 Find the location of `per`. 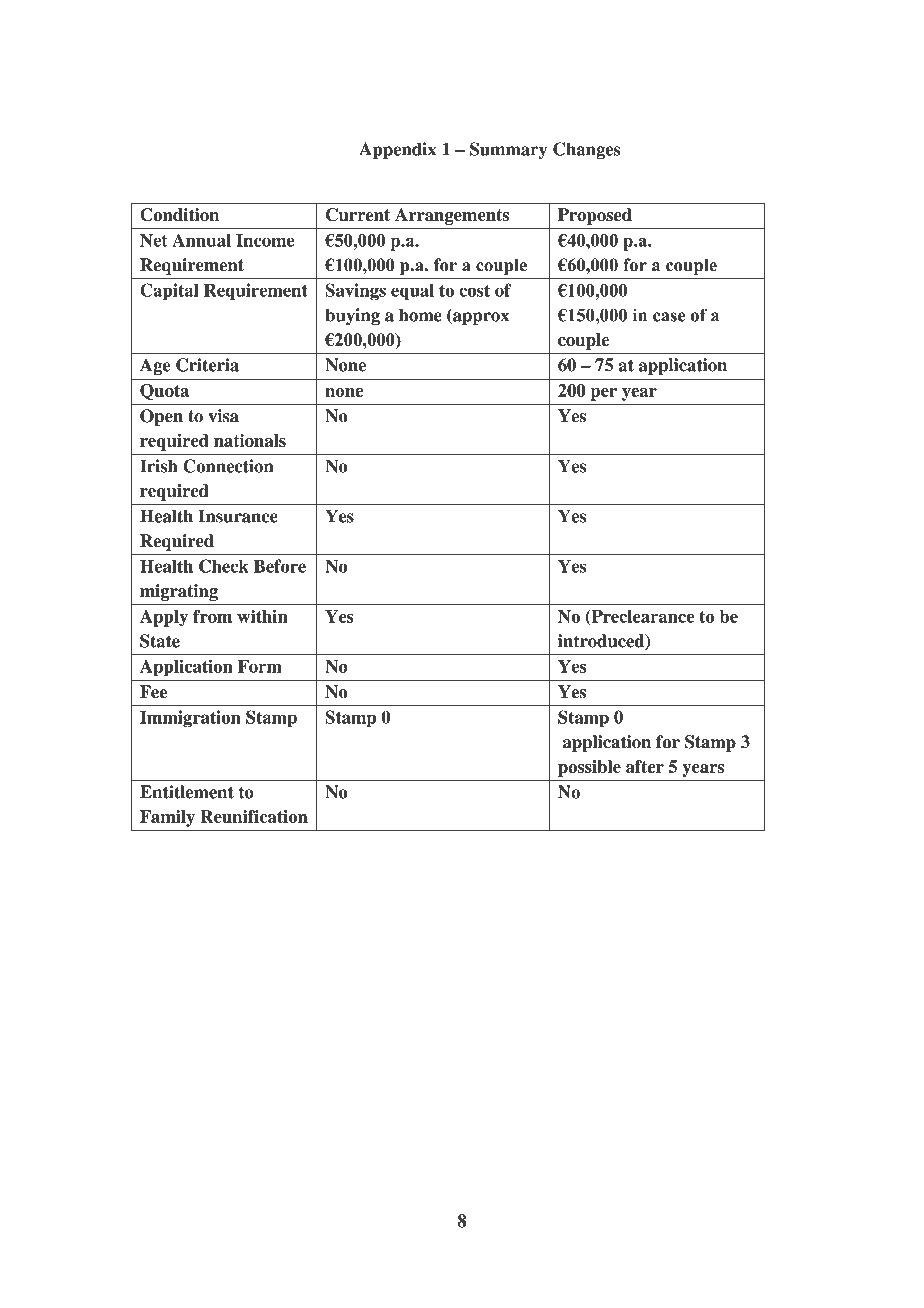

per is located at coordinates (603, 394).
